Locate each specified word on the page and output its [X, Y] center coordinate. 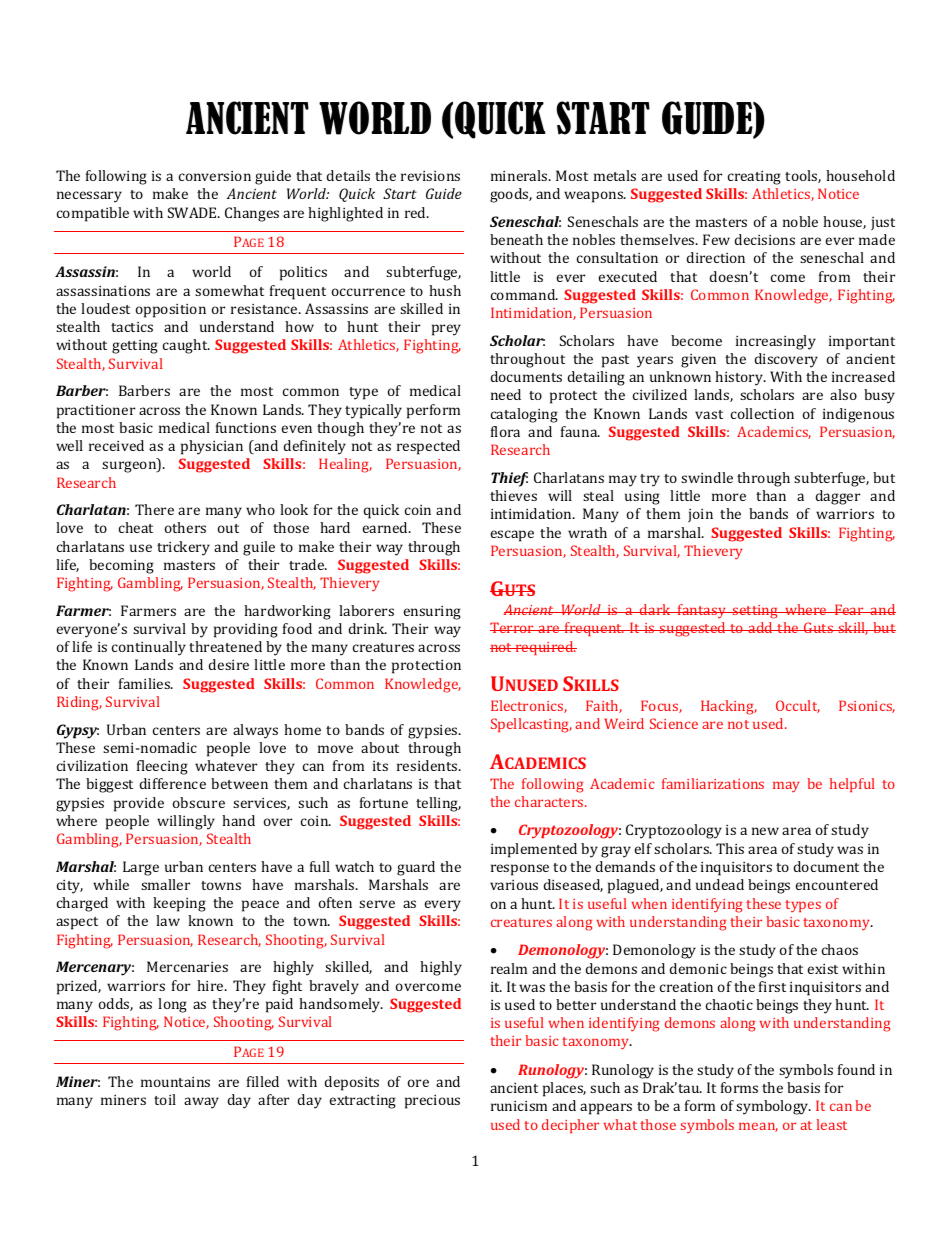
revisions [430, 176]
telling [438, 804]
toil [165, 1099]
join [700, 515]
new [765, 831]
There [154, 509]
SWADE [194, 212]
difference [173, 783]
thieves [513, 495]
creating [754, 178]
